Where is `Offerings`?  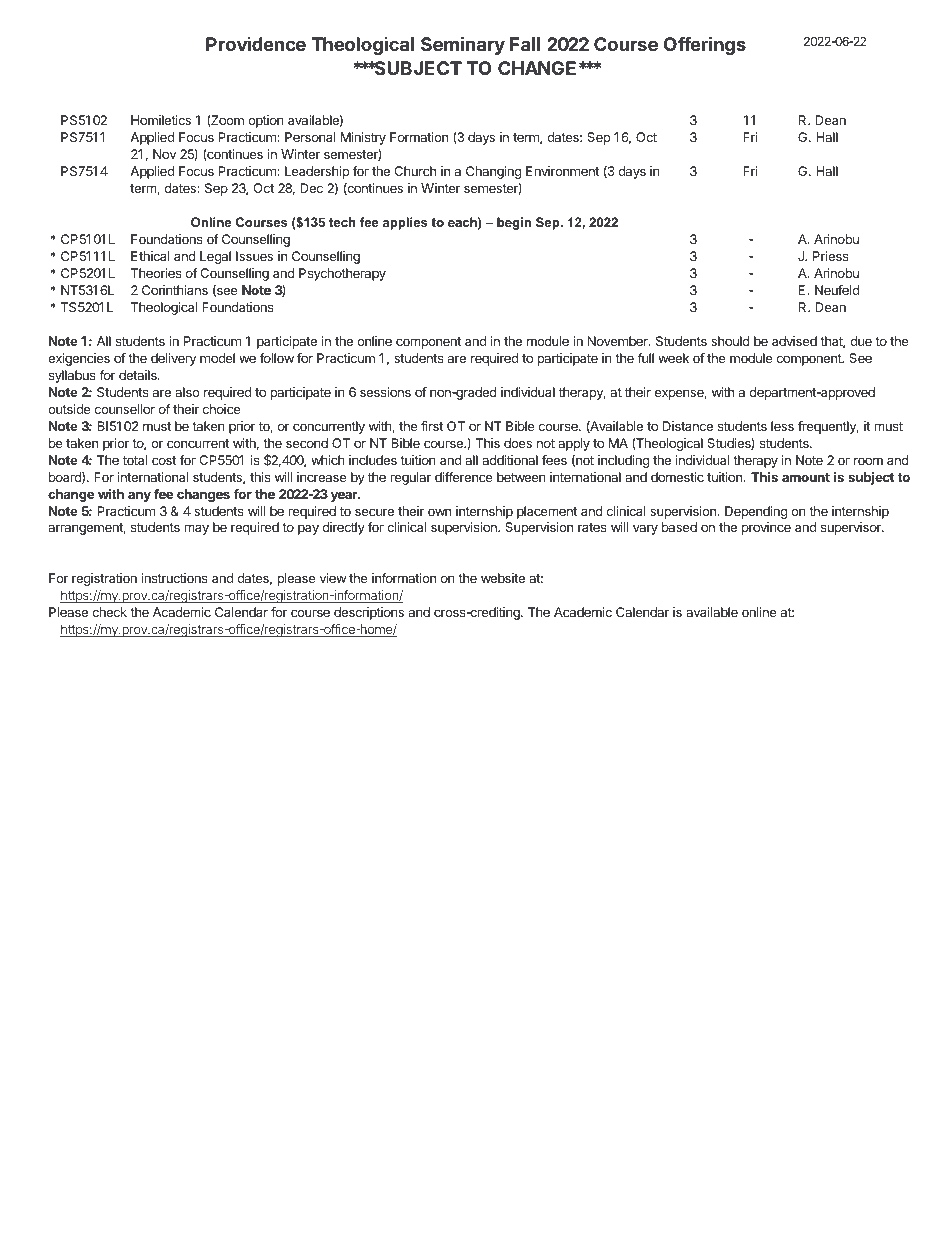
Offerings is located at coordinates (705, 45).
